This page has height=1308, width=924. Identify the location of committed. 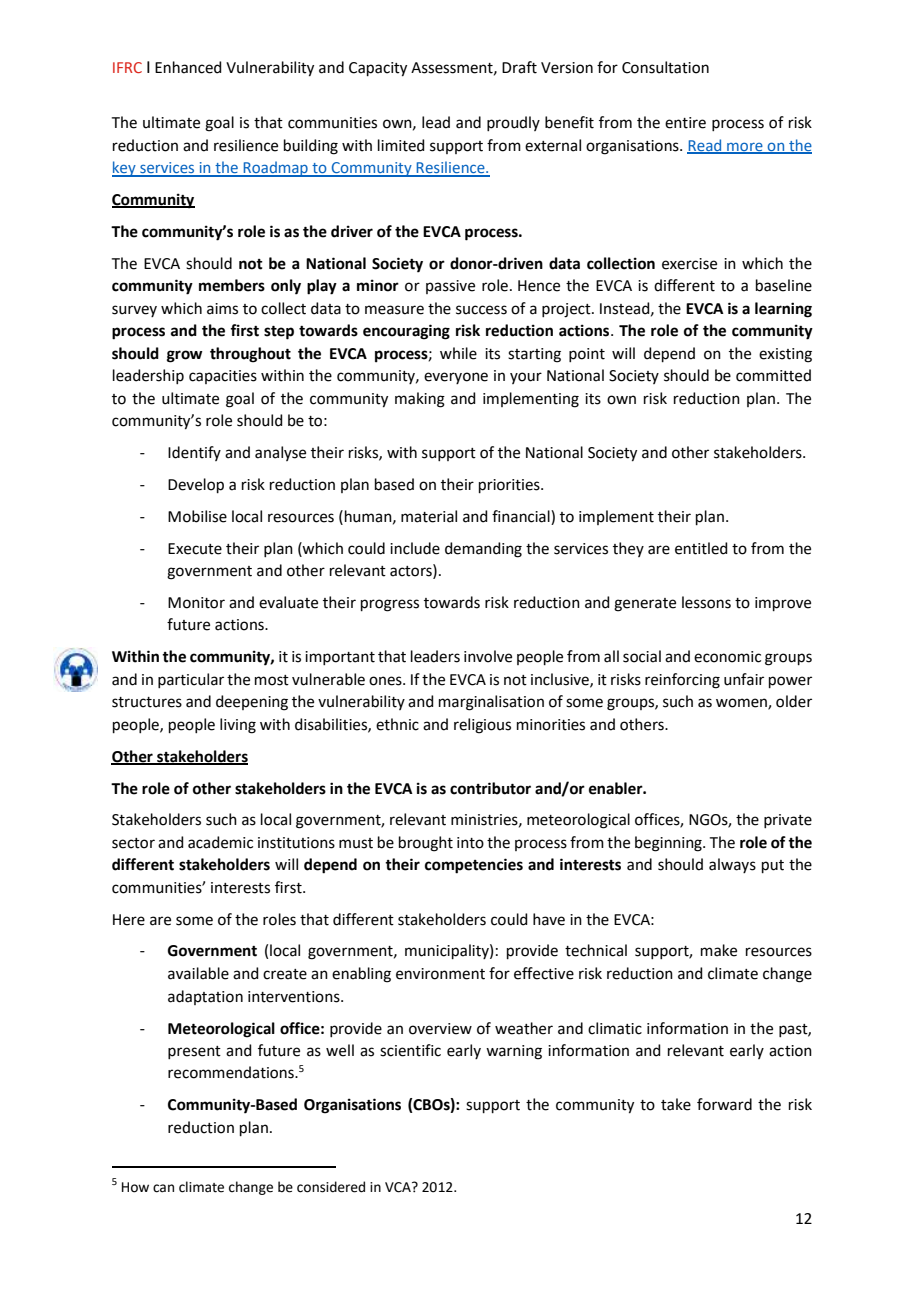
(773, 375).
